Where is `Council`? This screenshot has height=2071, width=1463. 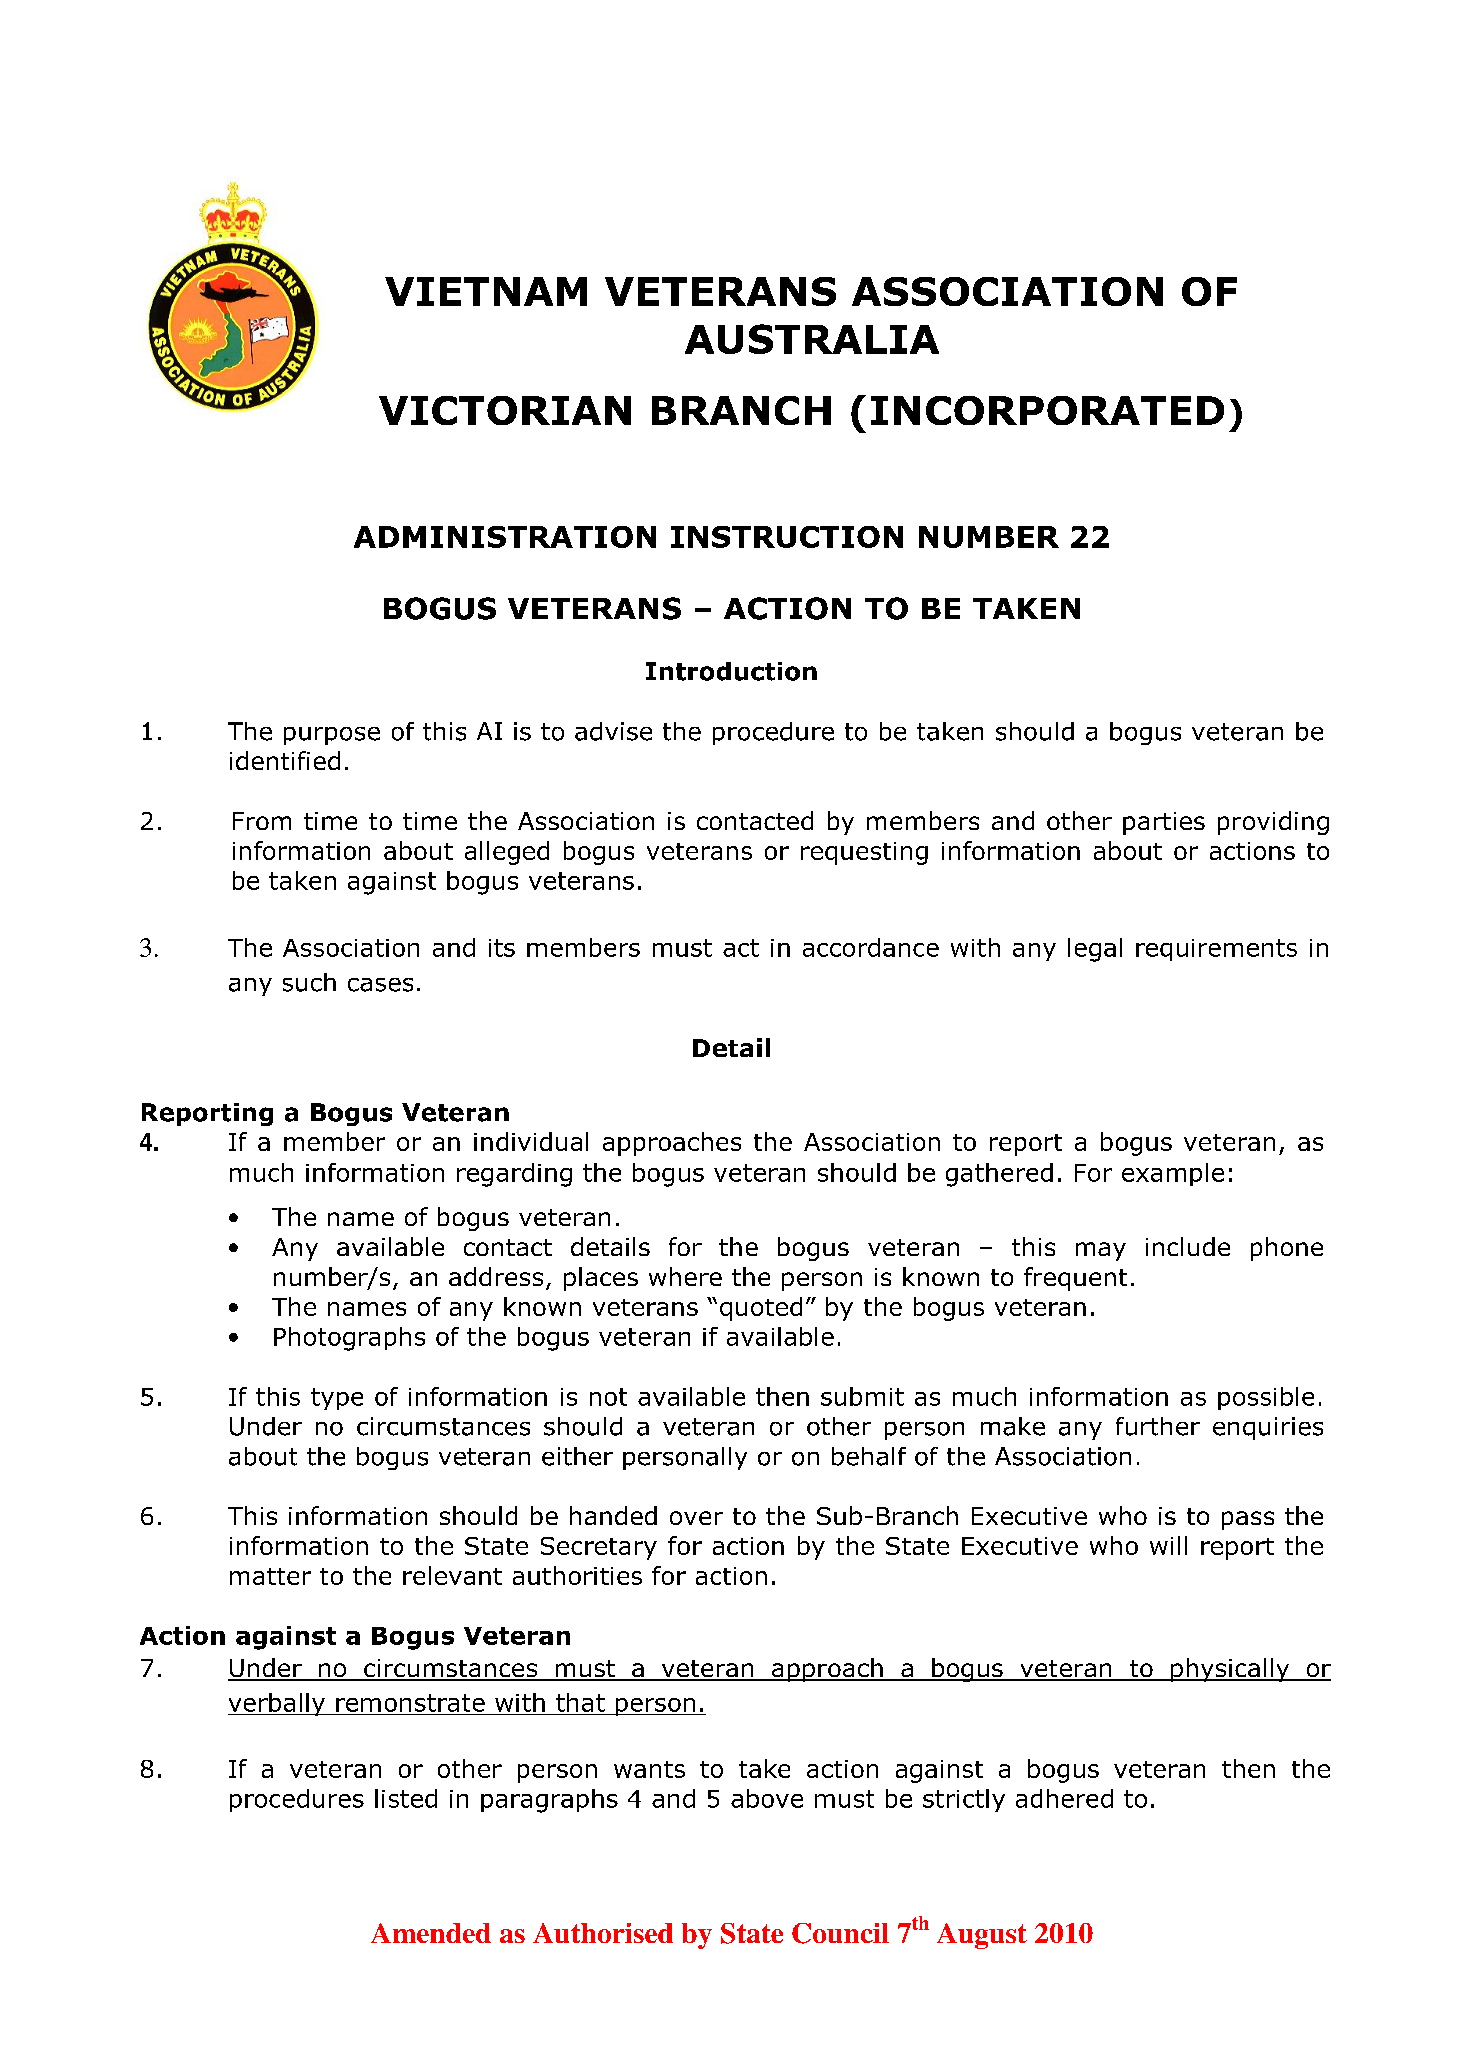
Council is located at coordinates (840, 1933).
